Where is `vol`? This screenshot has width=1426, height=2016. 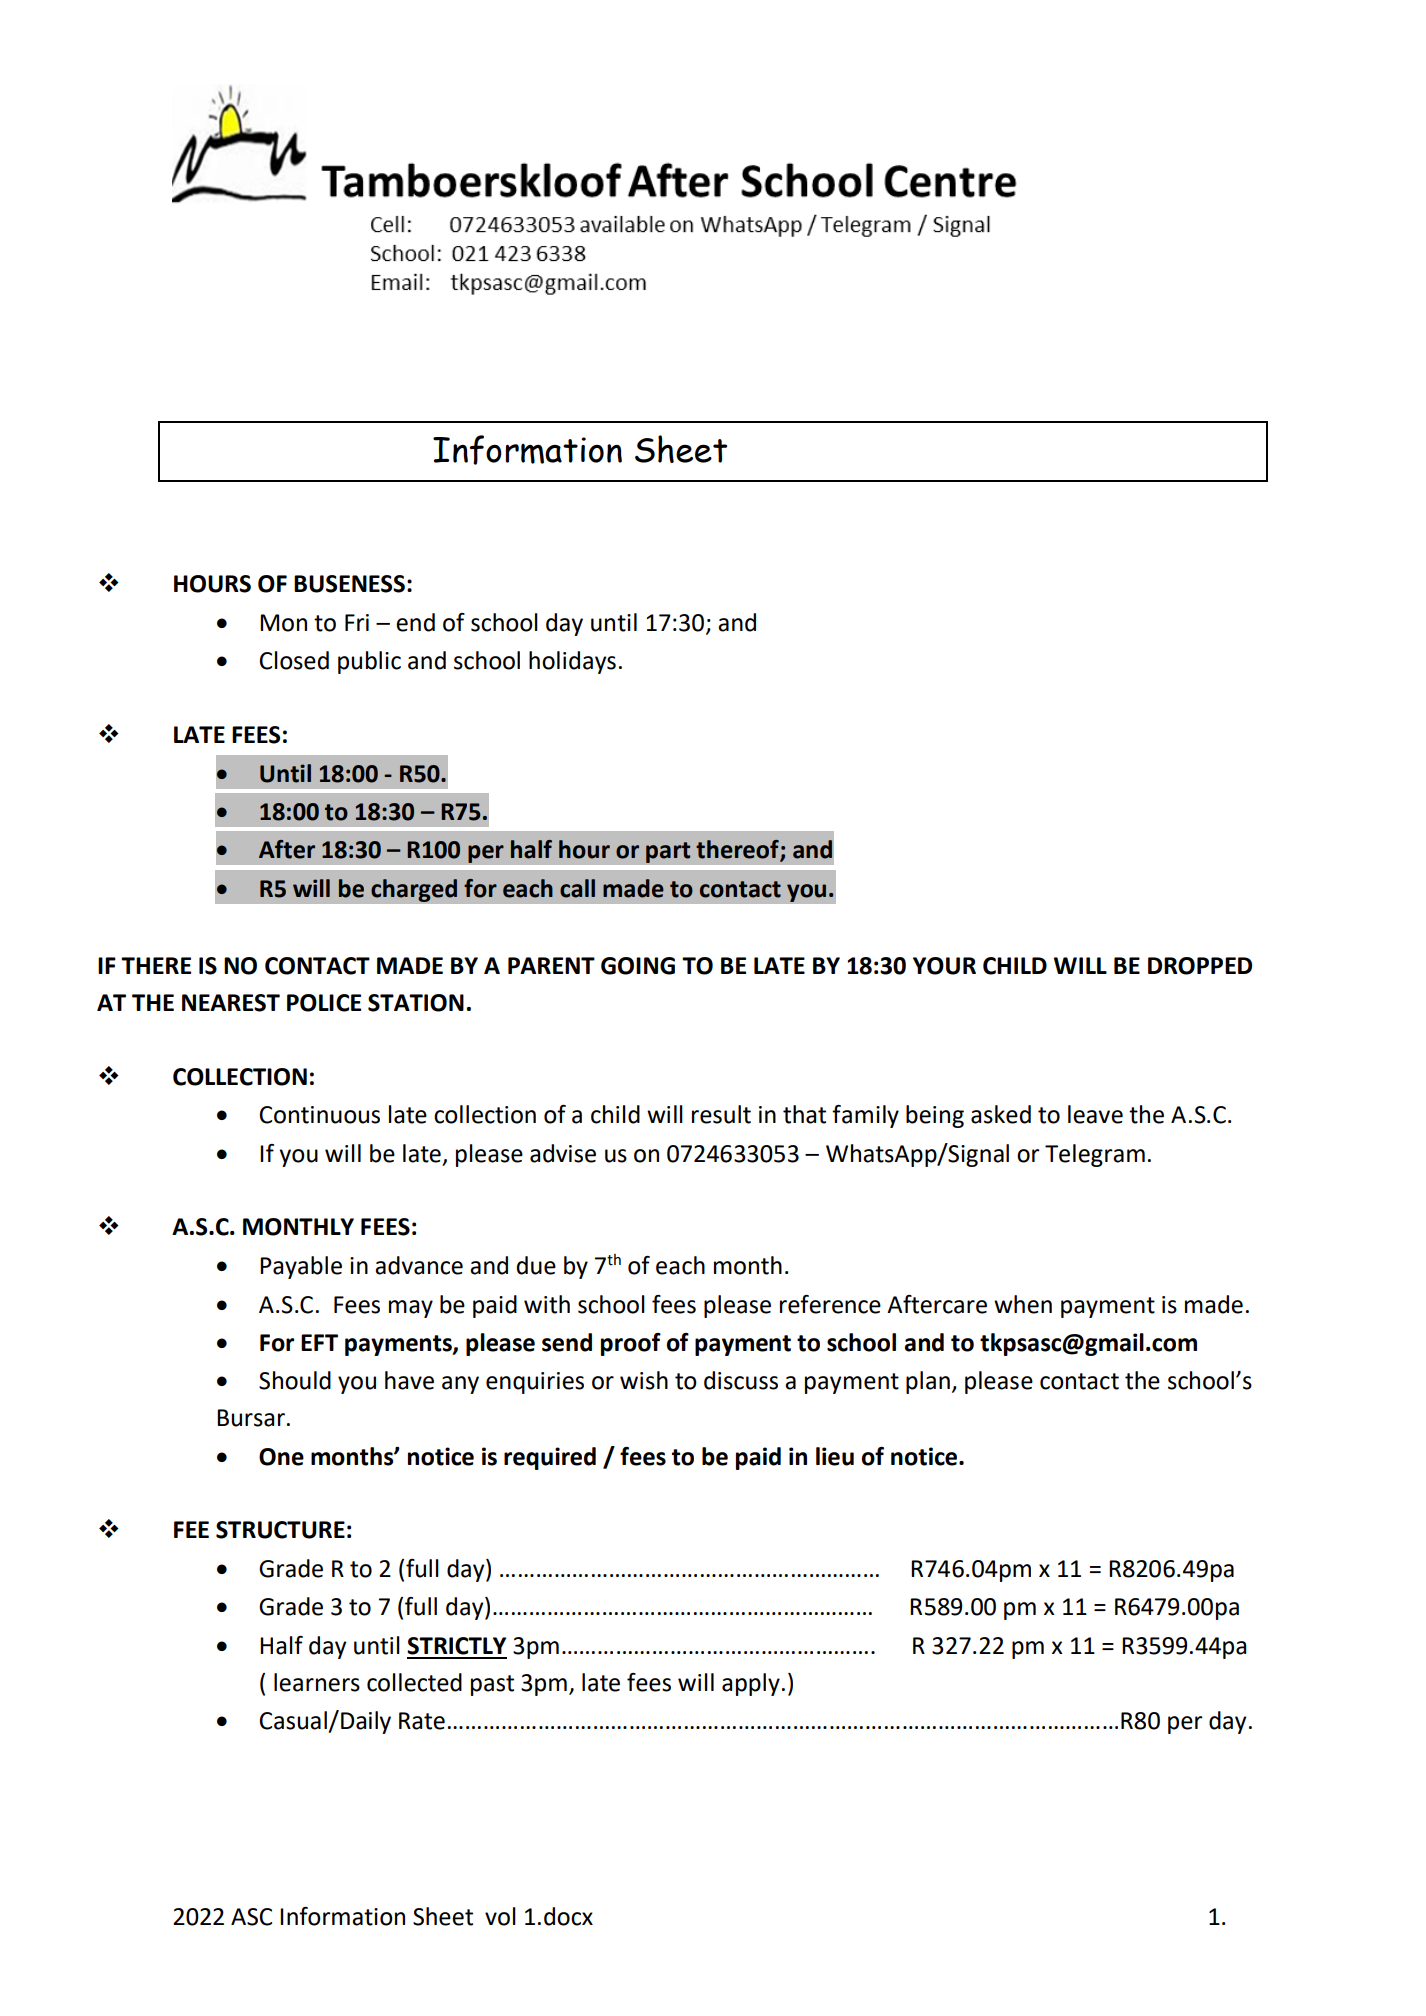 vol is located at coordinates (500, 1916).
